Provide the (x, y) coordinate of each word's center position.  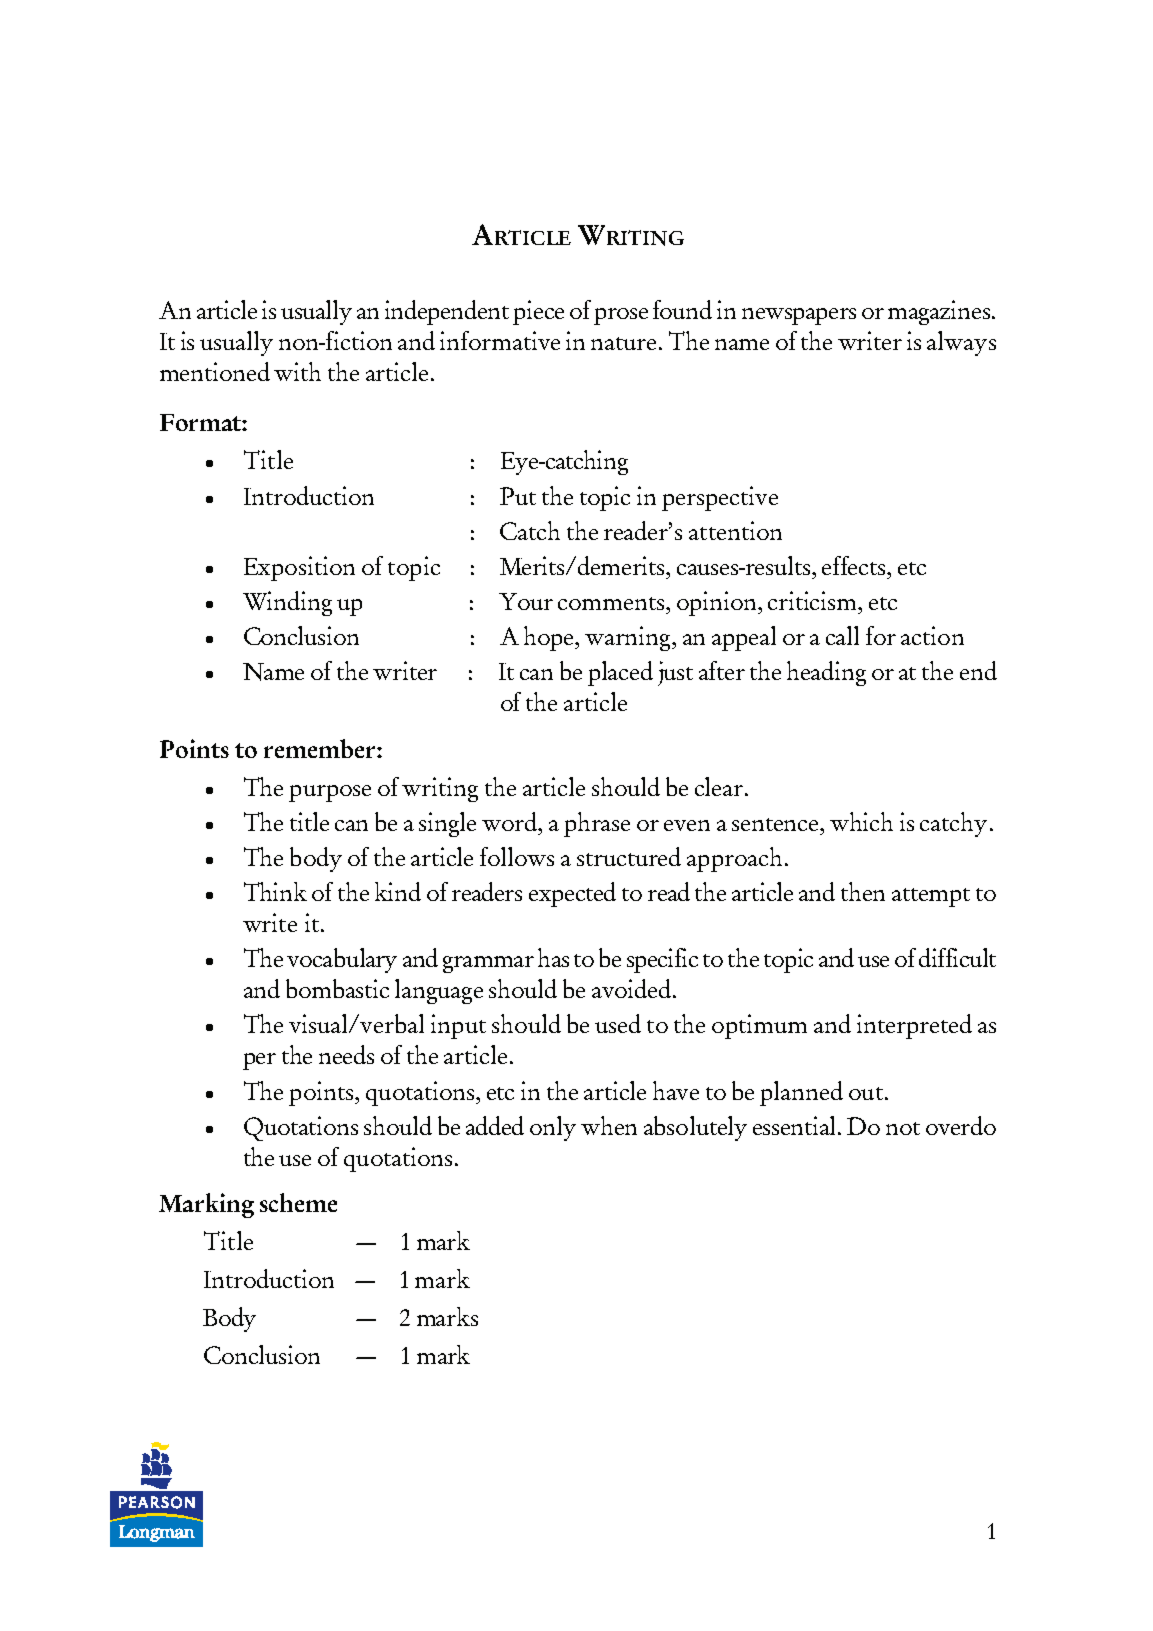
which (861, 821)
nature (623, 343)
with (297, 371)
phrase (597, 824)
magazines (939, 312)
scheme (298, 1202)
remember (321, 748)
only (553, 1128)
